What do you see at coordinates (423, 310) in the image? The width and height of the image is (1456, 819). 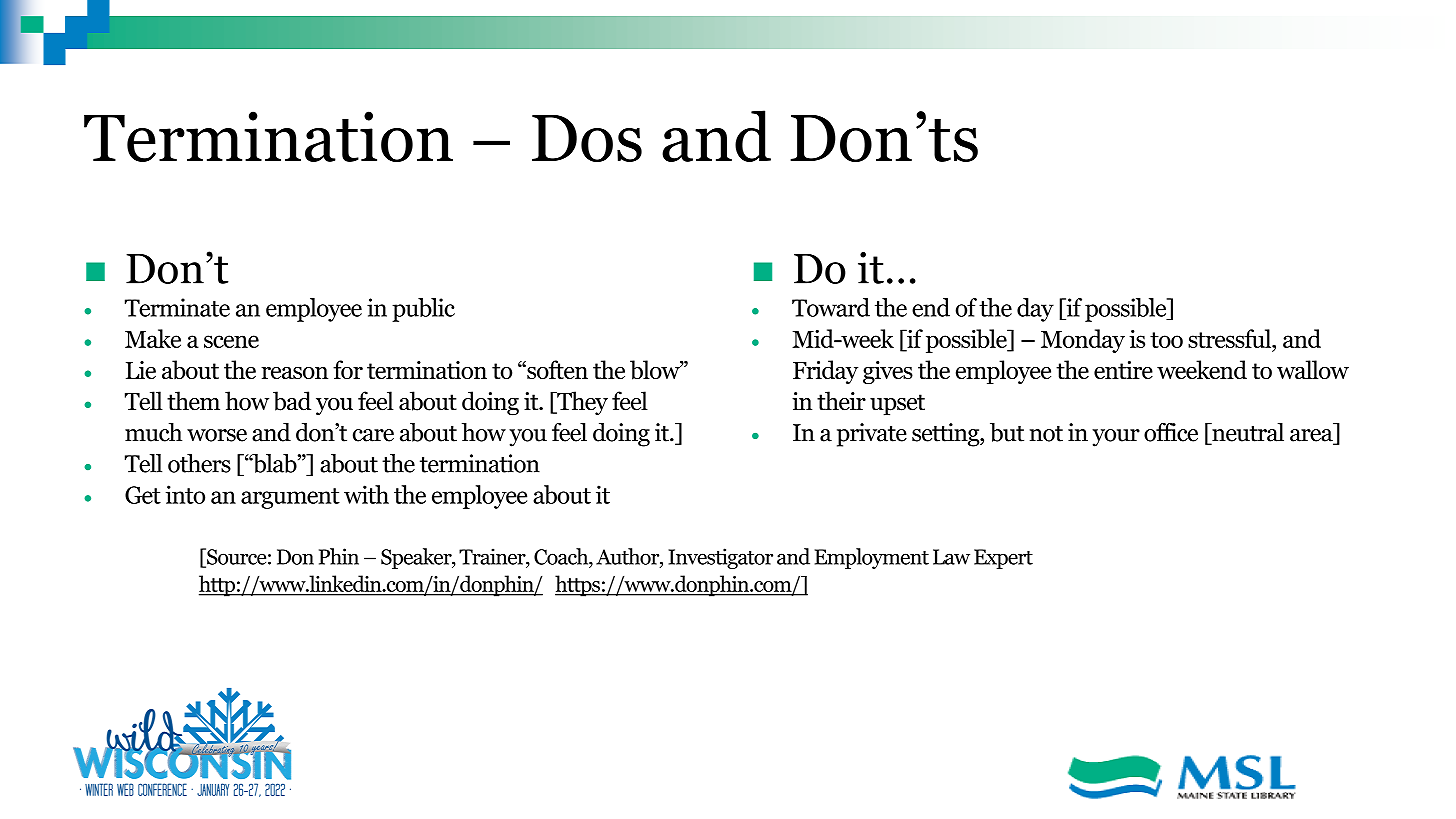 I see `public` at bounding box center [423, 310].
